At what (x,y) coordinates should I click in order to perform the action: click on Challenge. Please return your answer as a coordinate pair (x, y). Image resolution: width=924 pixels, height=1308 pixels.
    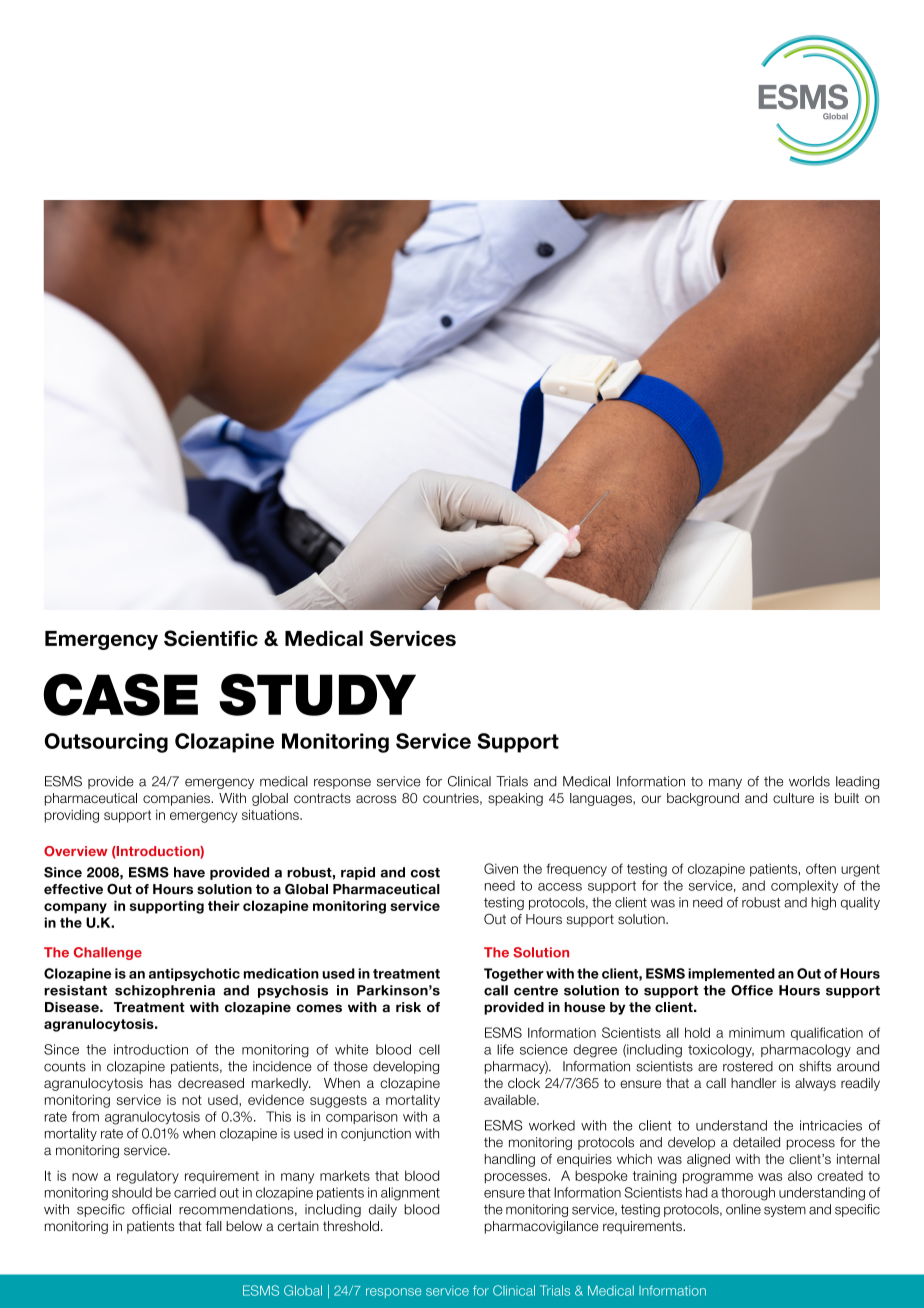
    Looking at the image, I should click on (108, 953).
